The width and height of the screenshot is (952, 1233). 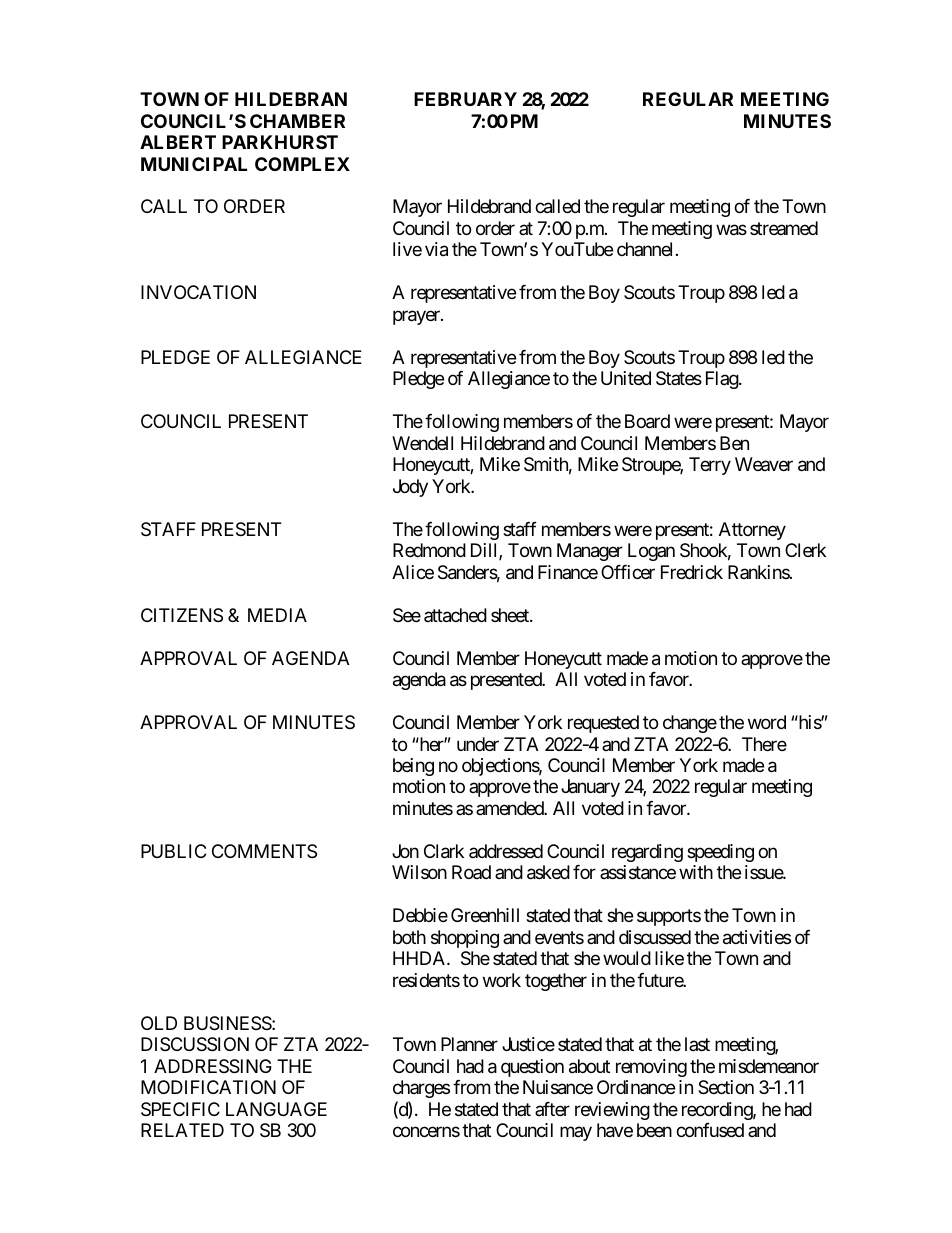 What do you see at coordinates (194, 164) in the screenshot?
I see `MUNICIPAL` at bounding box center [194, 164].
